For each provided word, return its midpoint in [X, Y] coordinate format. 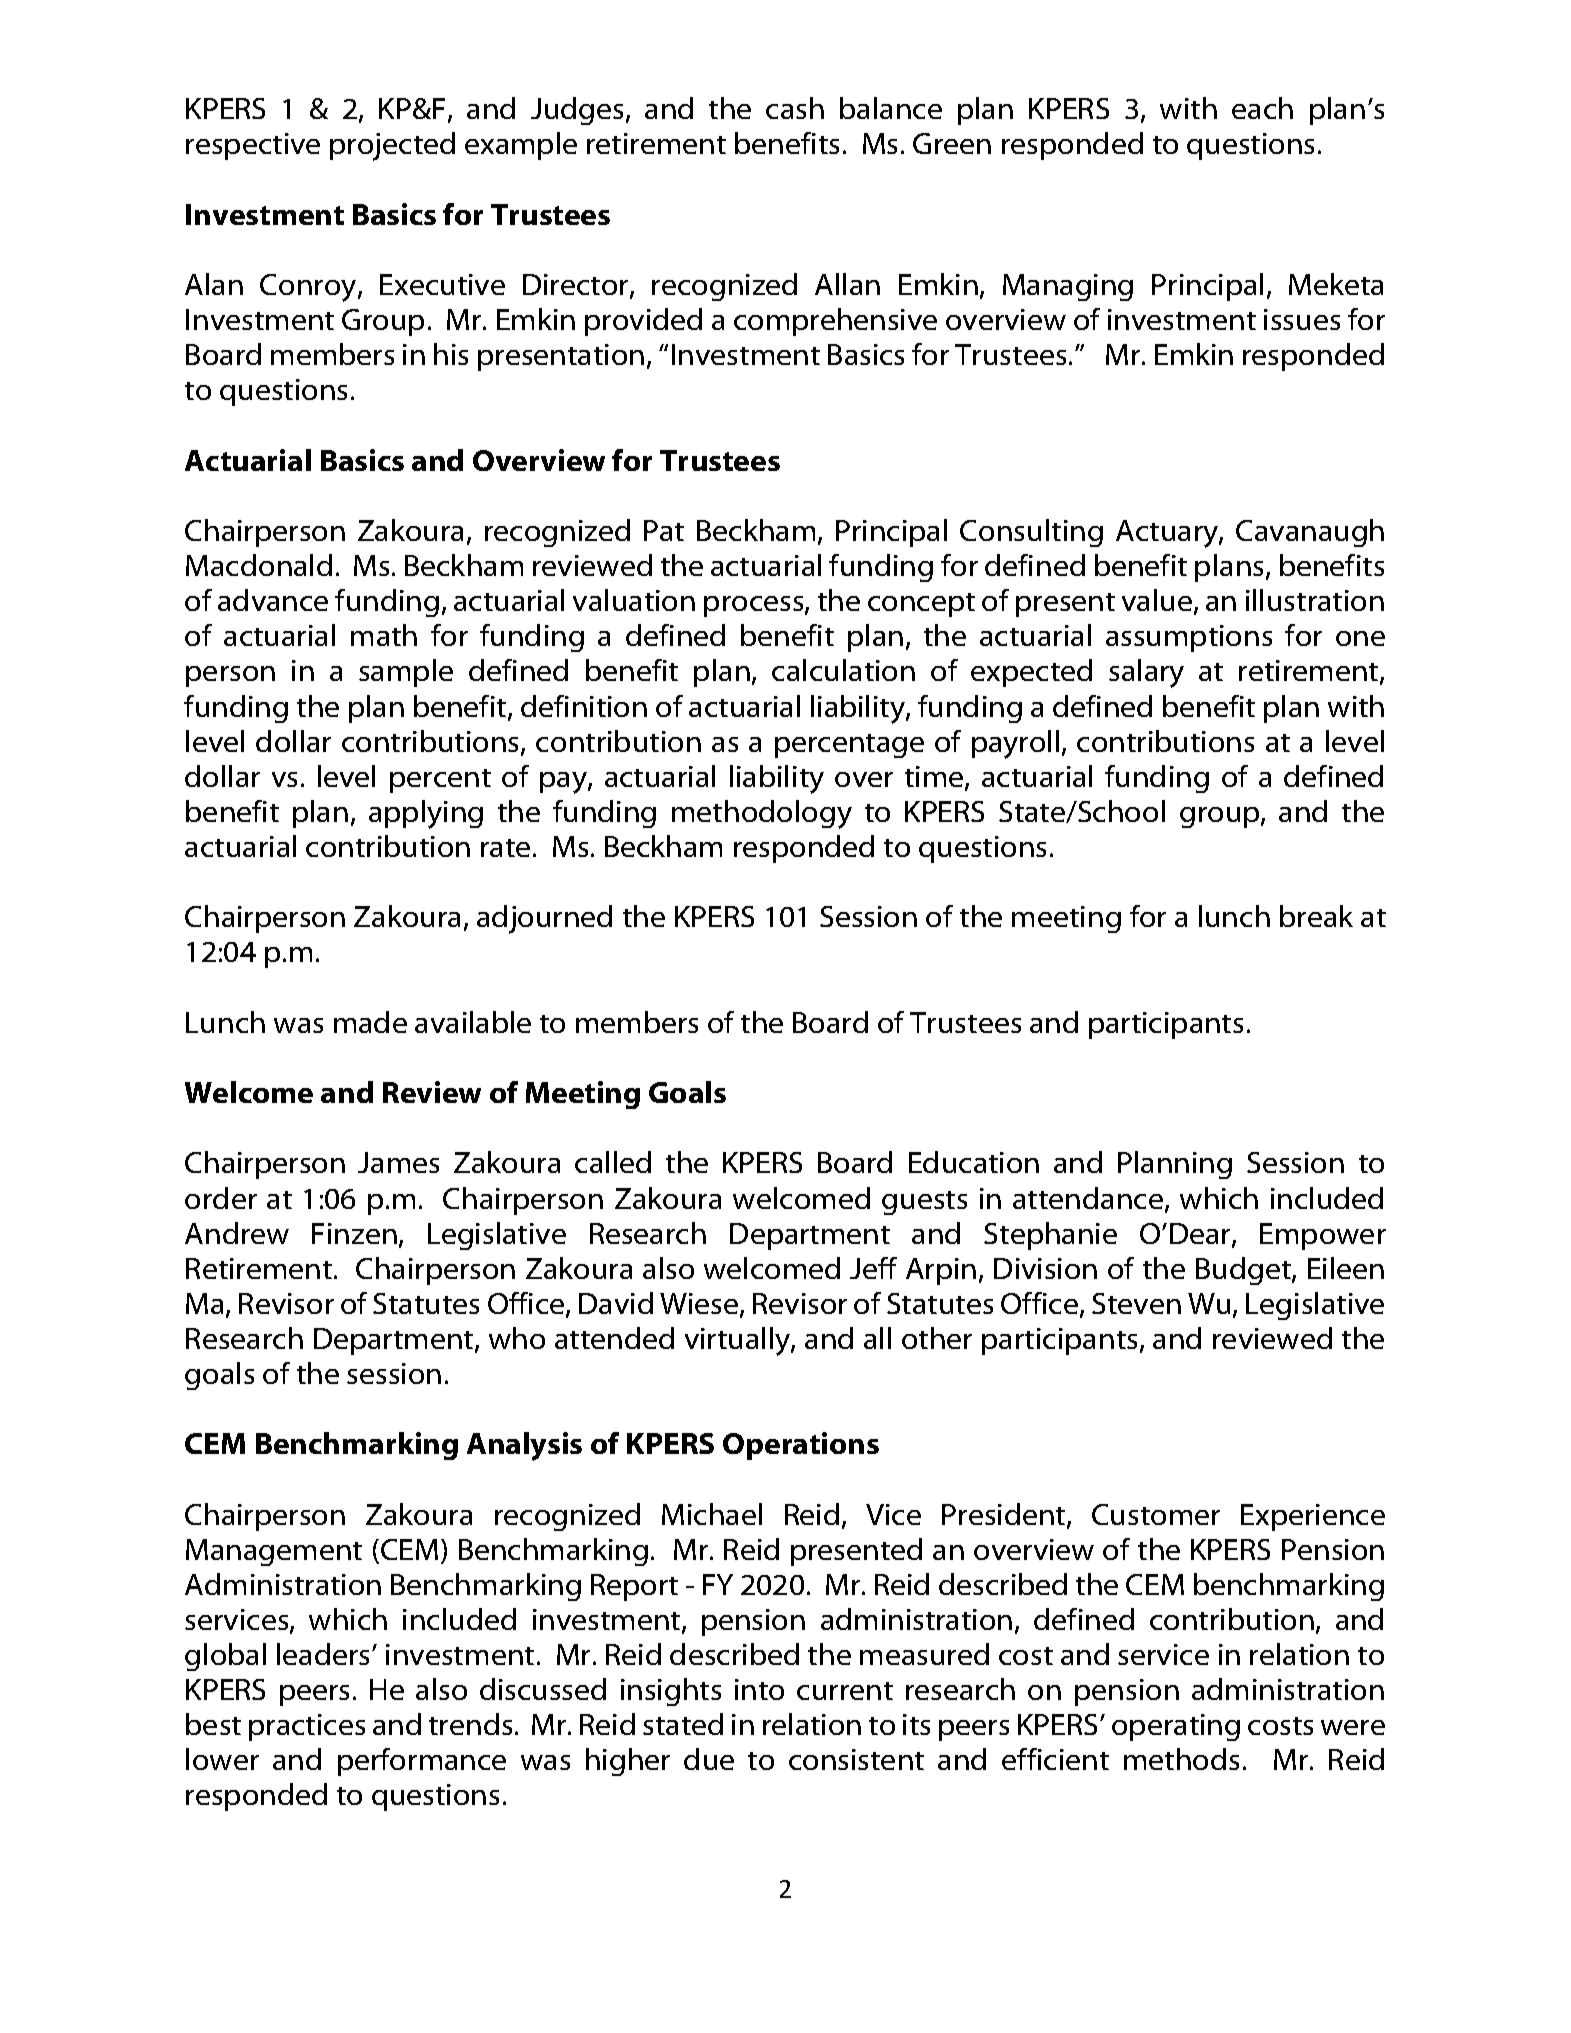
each [1262, 108]
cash [795, 108]
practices [307, 1727]
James [398, 1162]
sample [406, 673]
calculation [843, 670]
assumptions [1189, 638]
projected [392, 146]
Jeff [873, 1268]
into [759, 1689]
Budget [1244, 1271]
